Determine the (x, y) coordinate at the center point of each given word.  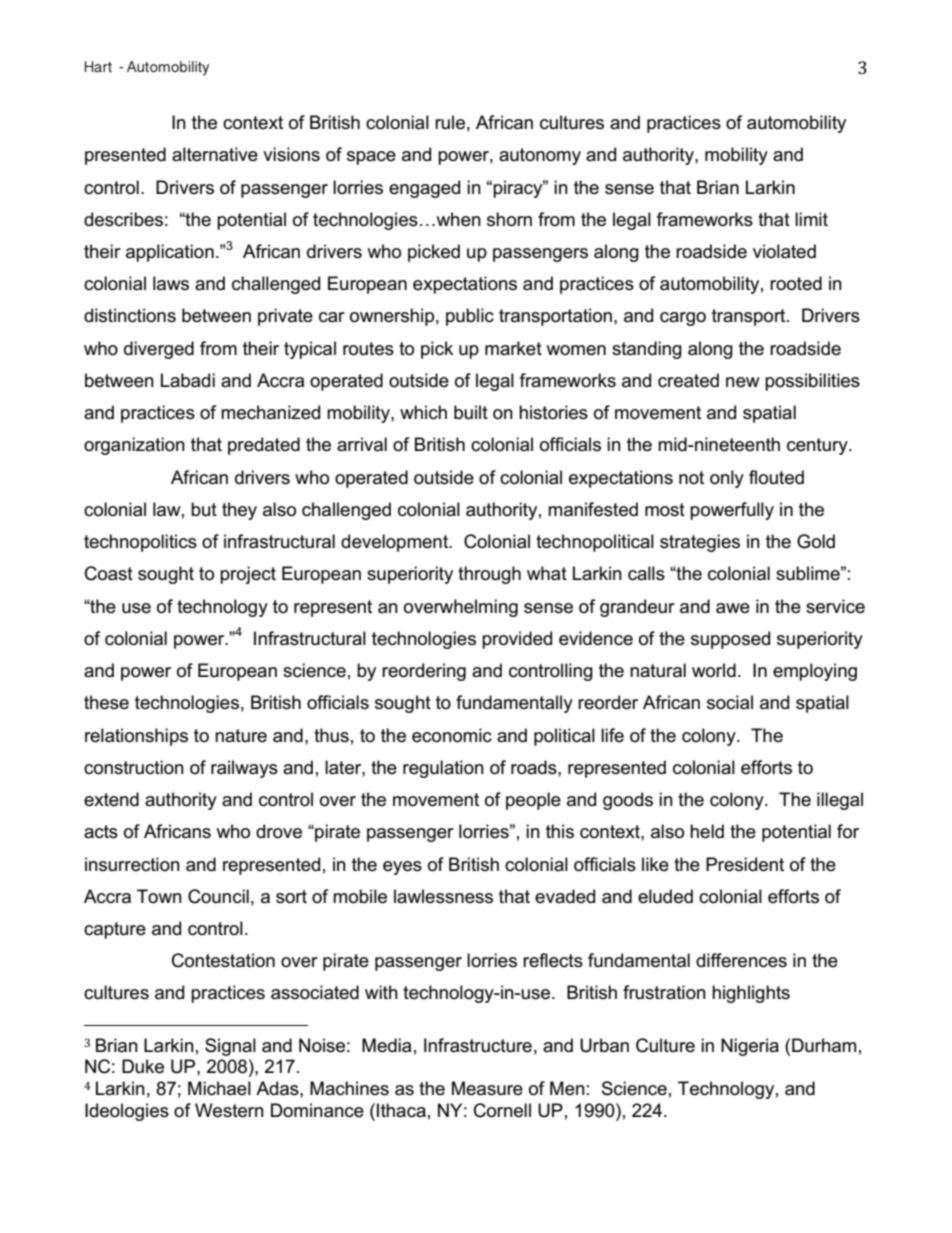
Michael (219, 1088)
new (743, 382)
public (470, 317)
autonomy (540, 156)
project (248, 575)
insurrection (132, 864)
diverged (159, 350)
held (707, 831)
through (489, 575)
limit (811, 219)
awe (733, 608)
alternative (215, 154)
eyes (402, 868)
